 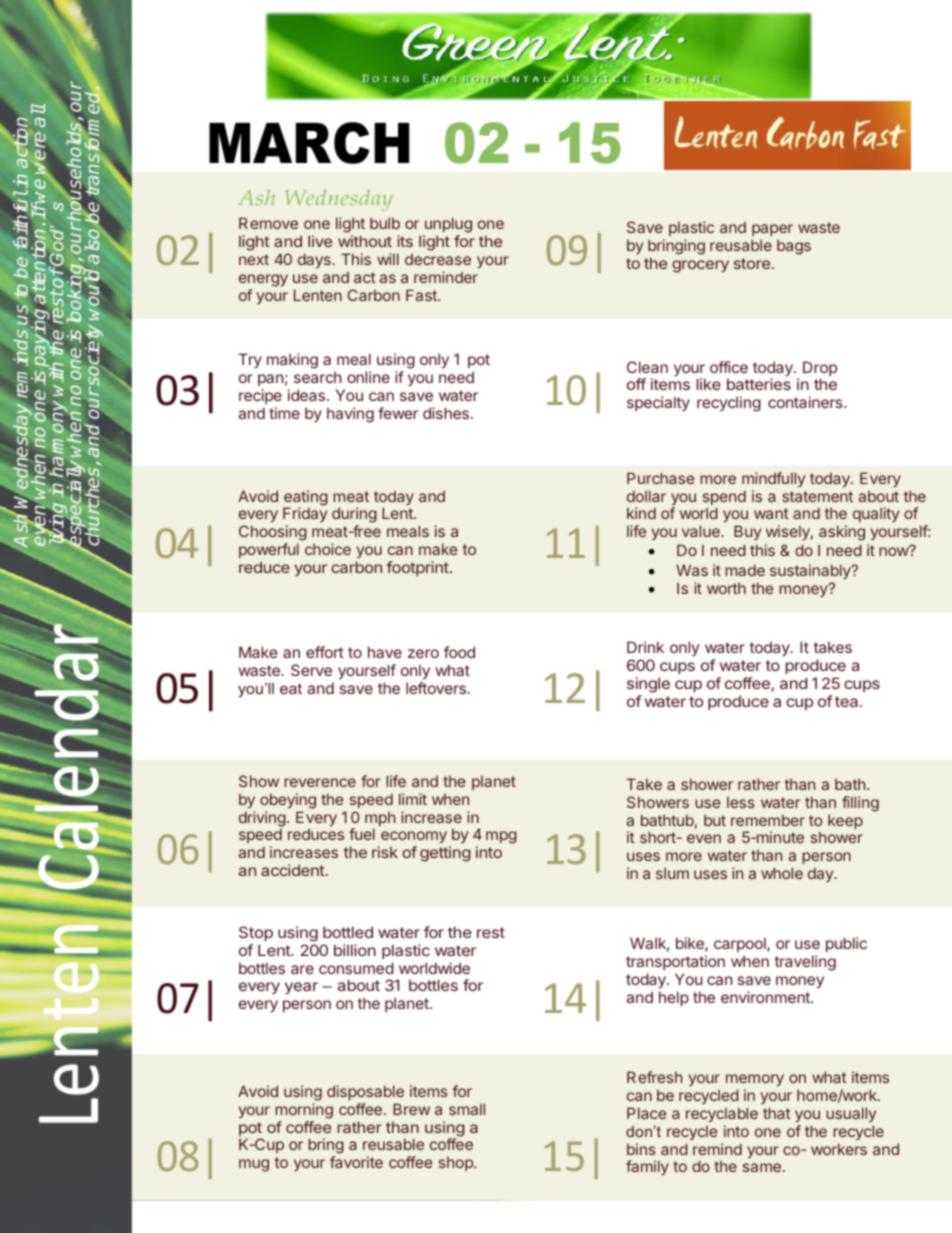 What do you see at coordinates (325, 652) in the document?
I see `effort` at bounding box center [325, 652].
